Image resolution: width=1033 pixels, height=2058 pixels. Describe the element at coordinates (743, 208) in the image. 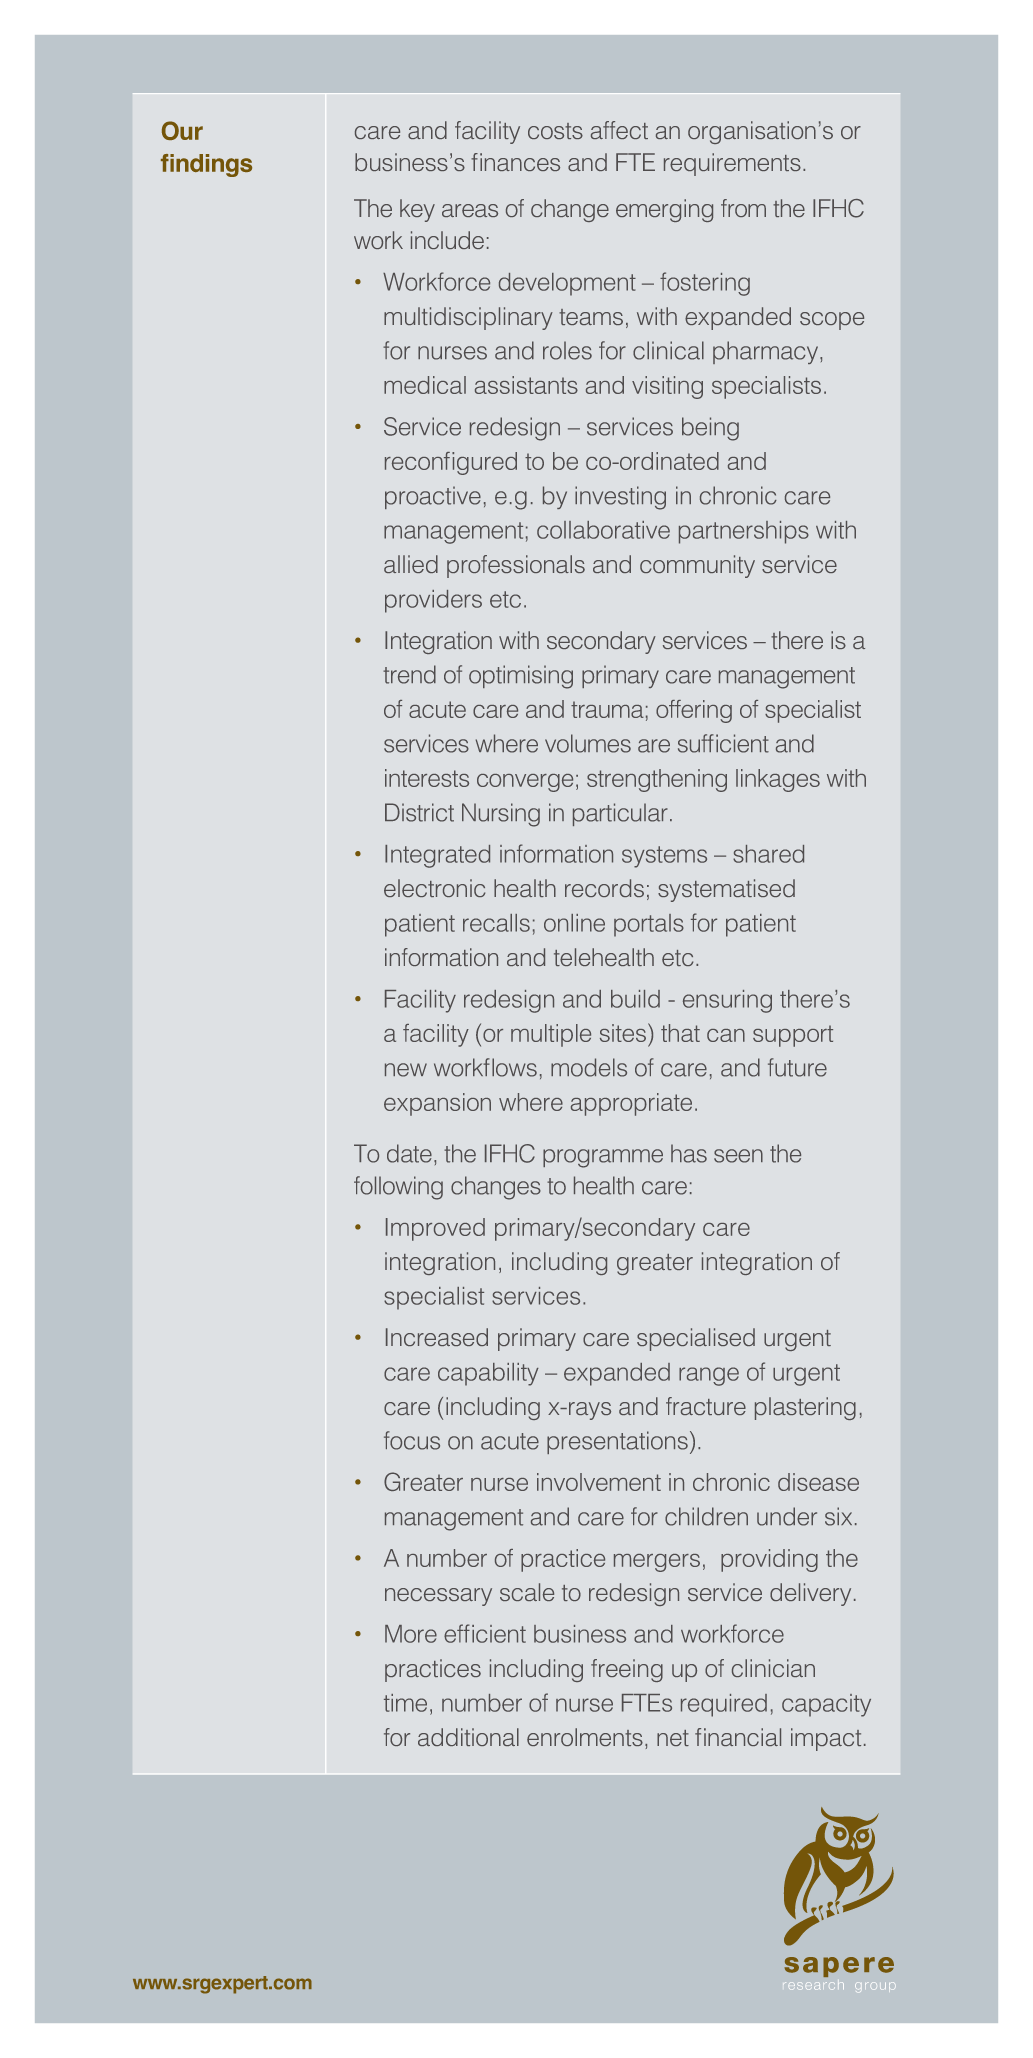

I see `from` at that location.
